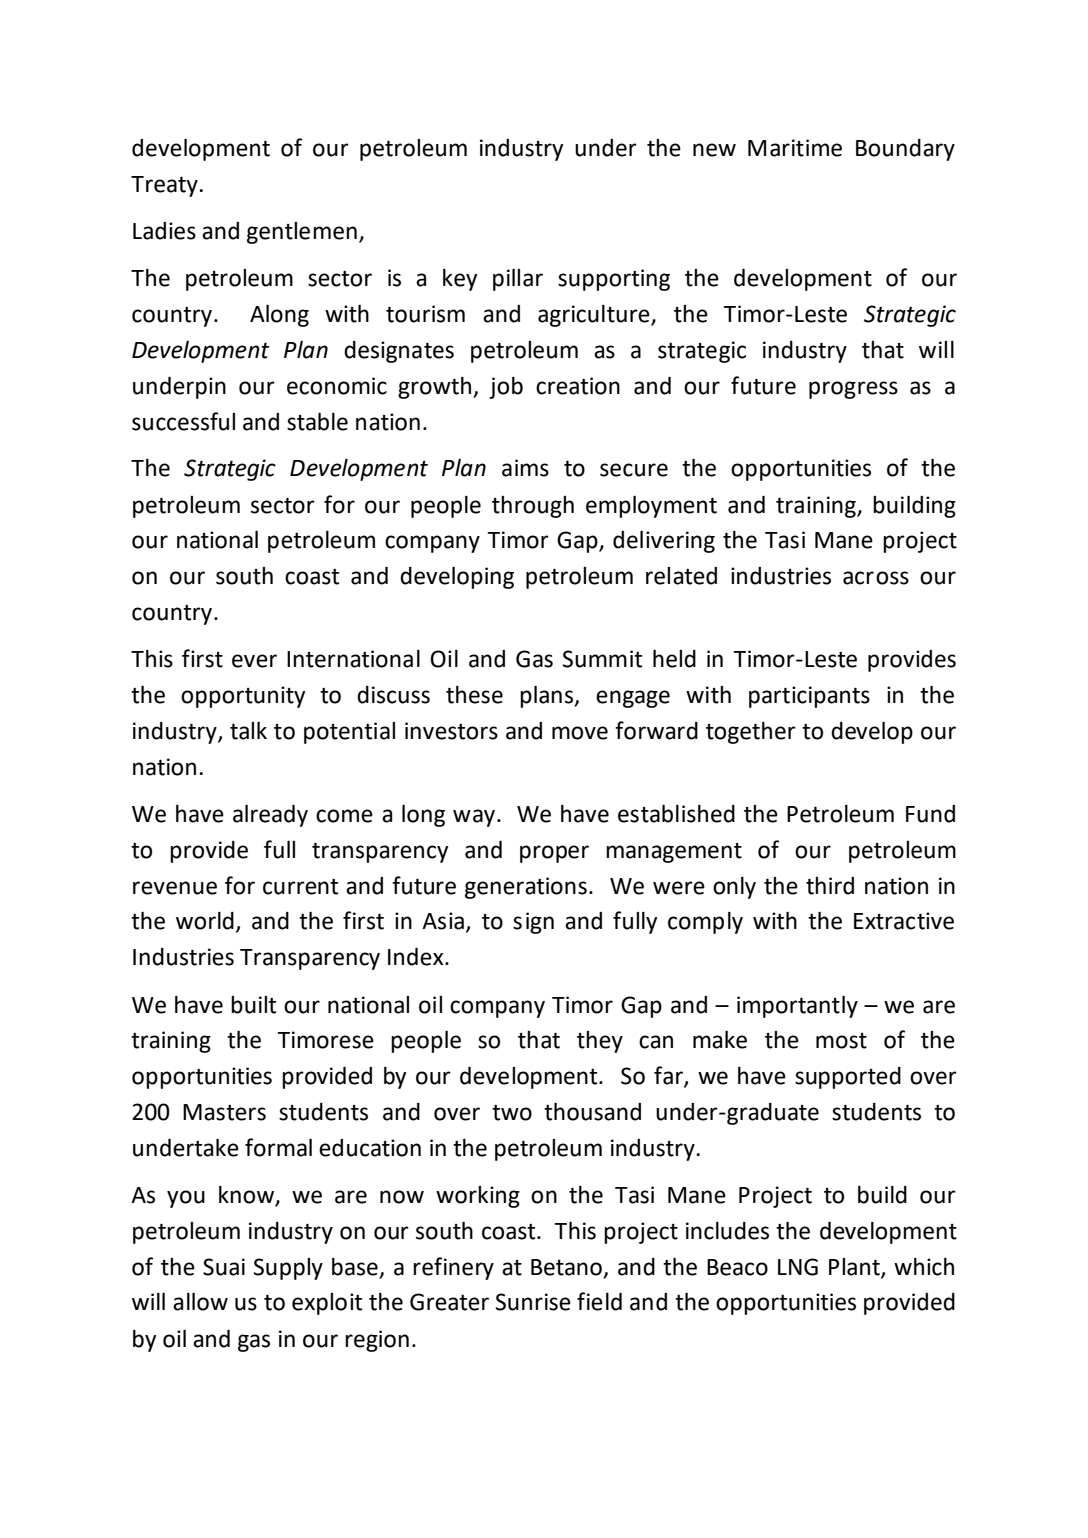  What do you see at coordinates (830, 886) in the image?
I see `third` at bounding box center [830, 886].
